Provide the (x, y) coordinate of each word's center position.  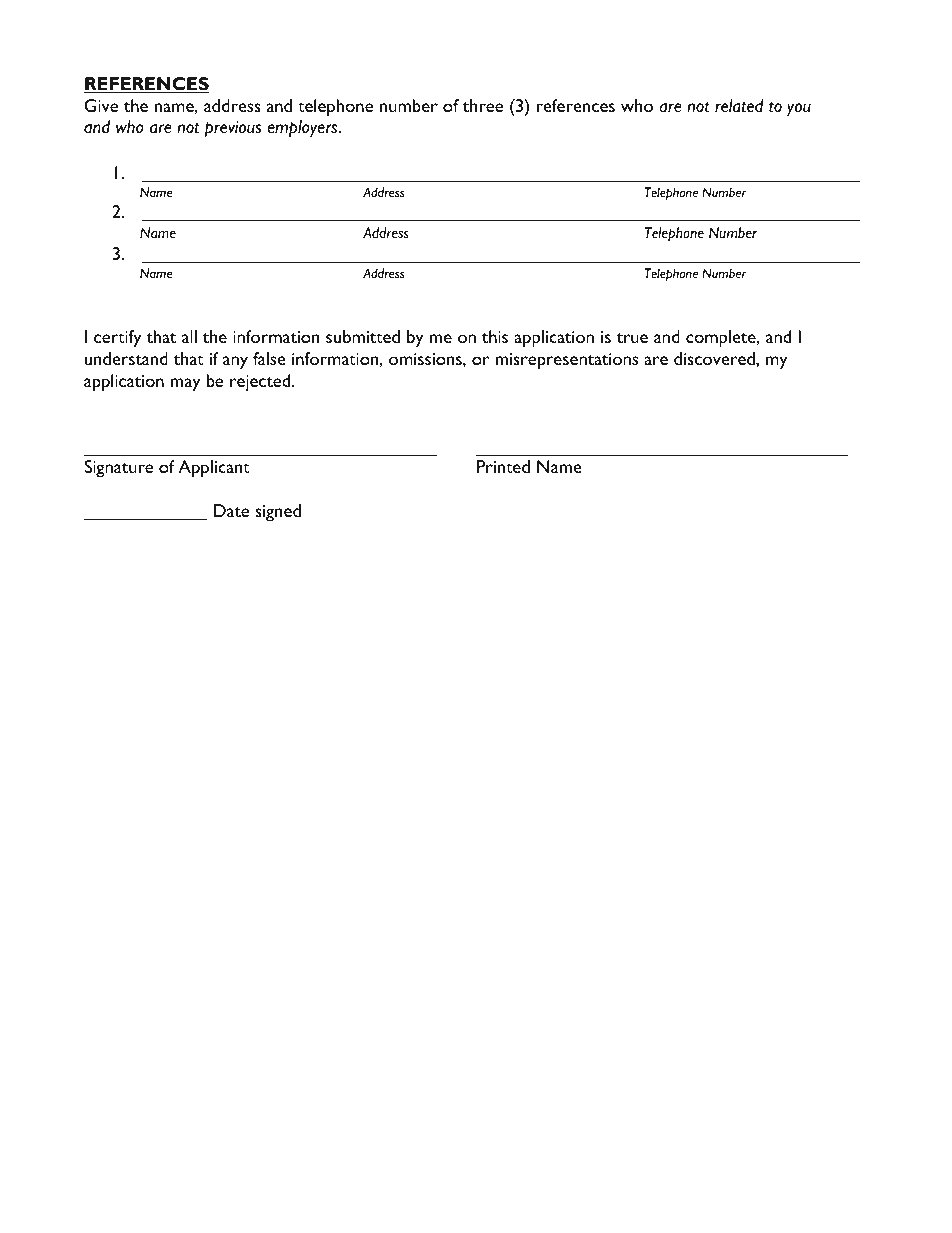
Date (231, 510)
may (185, 385)
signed (278, 513)
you (799, 110)
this (495, 336)
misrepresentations (567, 361)
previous (233, 129)
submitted (363, 336)
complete (722, 339)
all (189, 336)
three (483, 105)
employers (303, 129)
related (739, 106)
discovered (715, 358)
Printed (503, 466)
